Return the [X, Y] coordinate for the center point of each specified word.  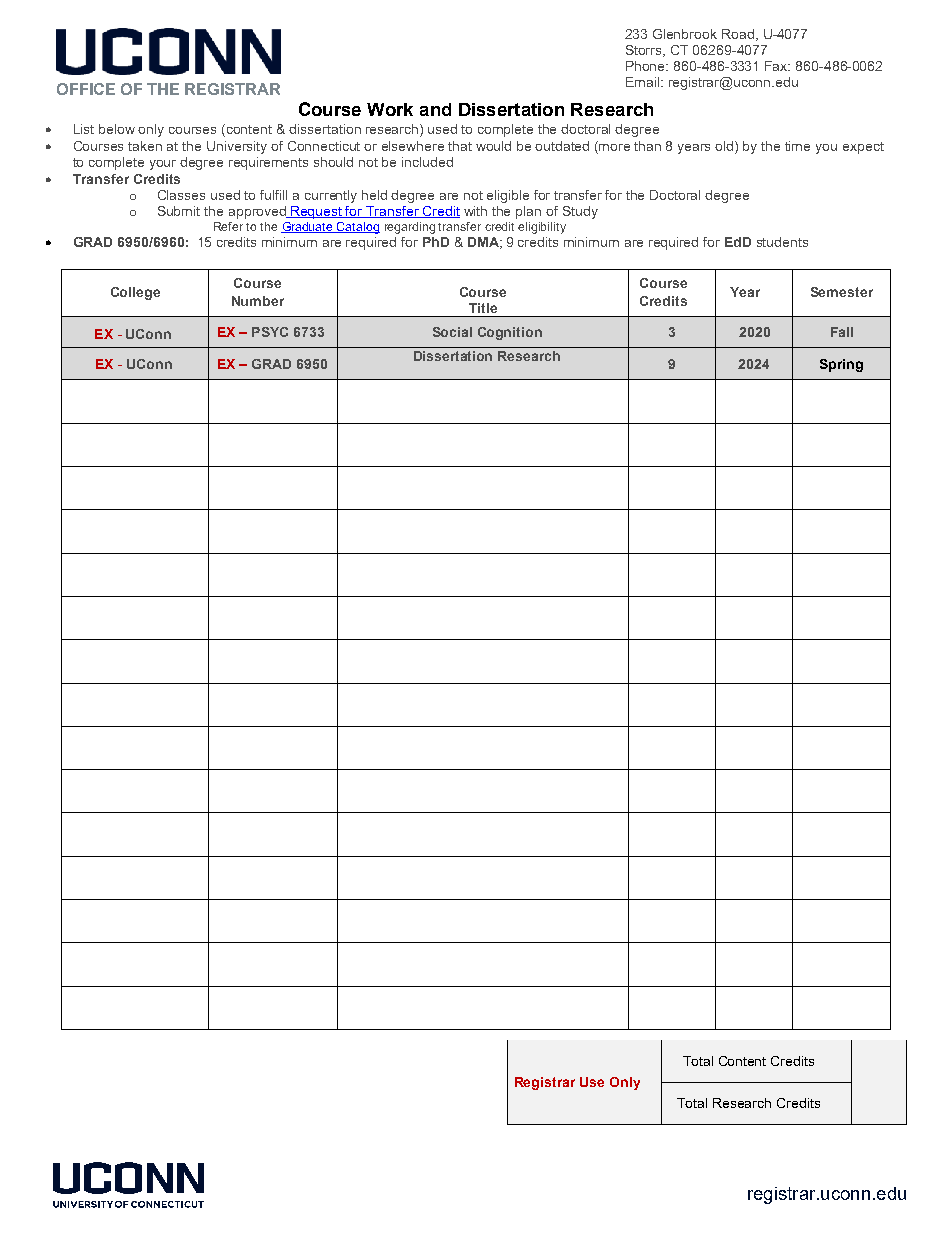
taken [145, 146]
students [782, 242]
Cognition [510, 333]
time [797, 146]
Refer [228, 226]
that [460, 146]
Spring [841, 365]
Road [738, 34]
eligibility [542, 228]
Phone [647, 66]
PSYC [270, 332]
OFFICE [86, 89]
